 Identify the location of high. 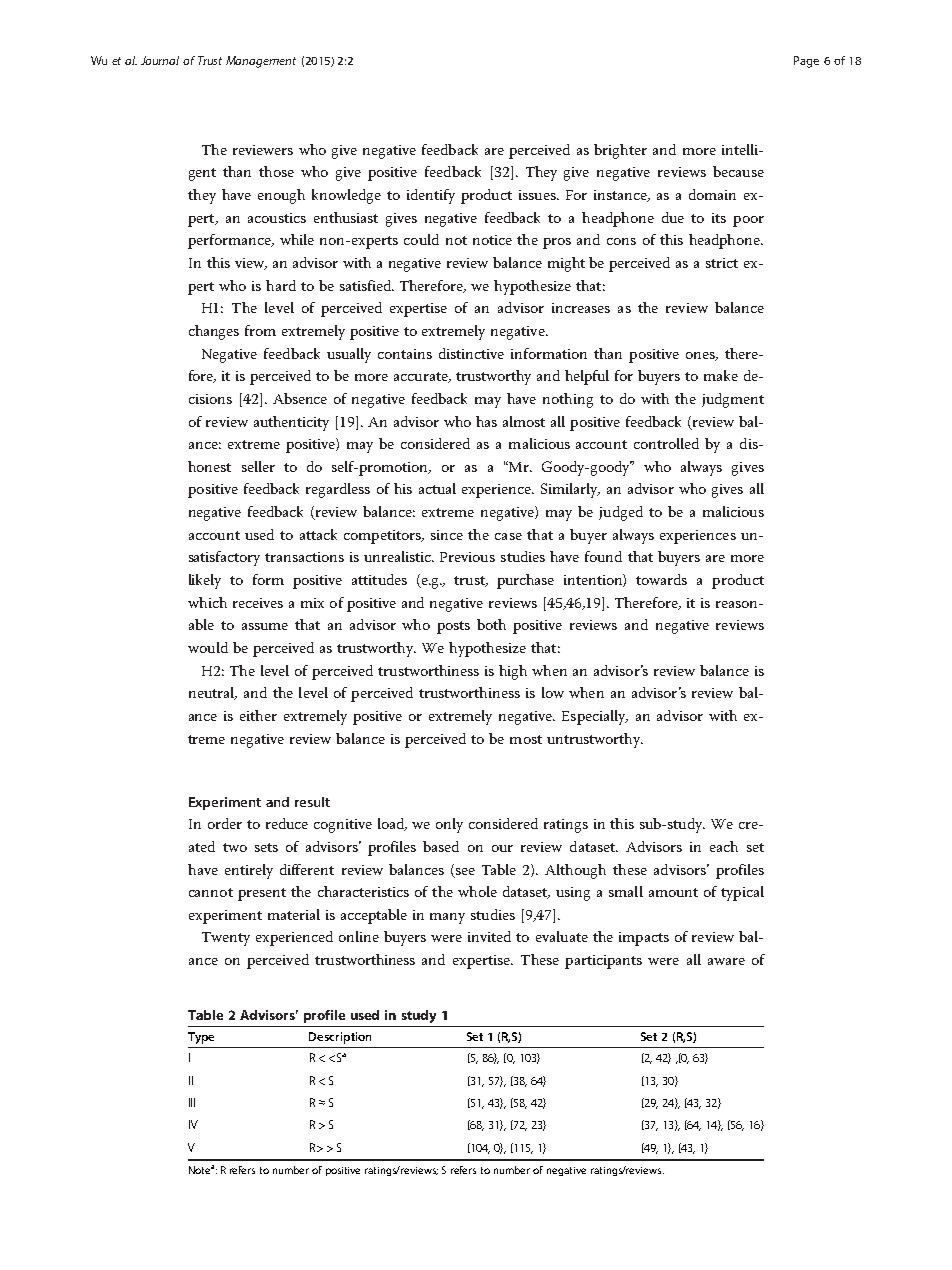
(513, 672).
